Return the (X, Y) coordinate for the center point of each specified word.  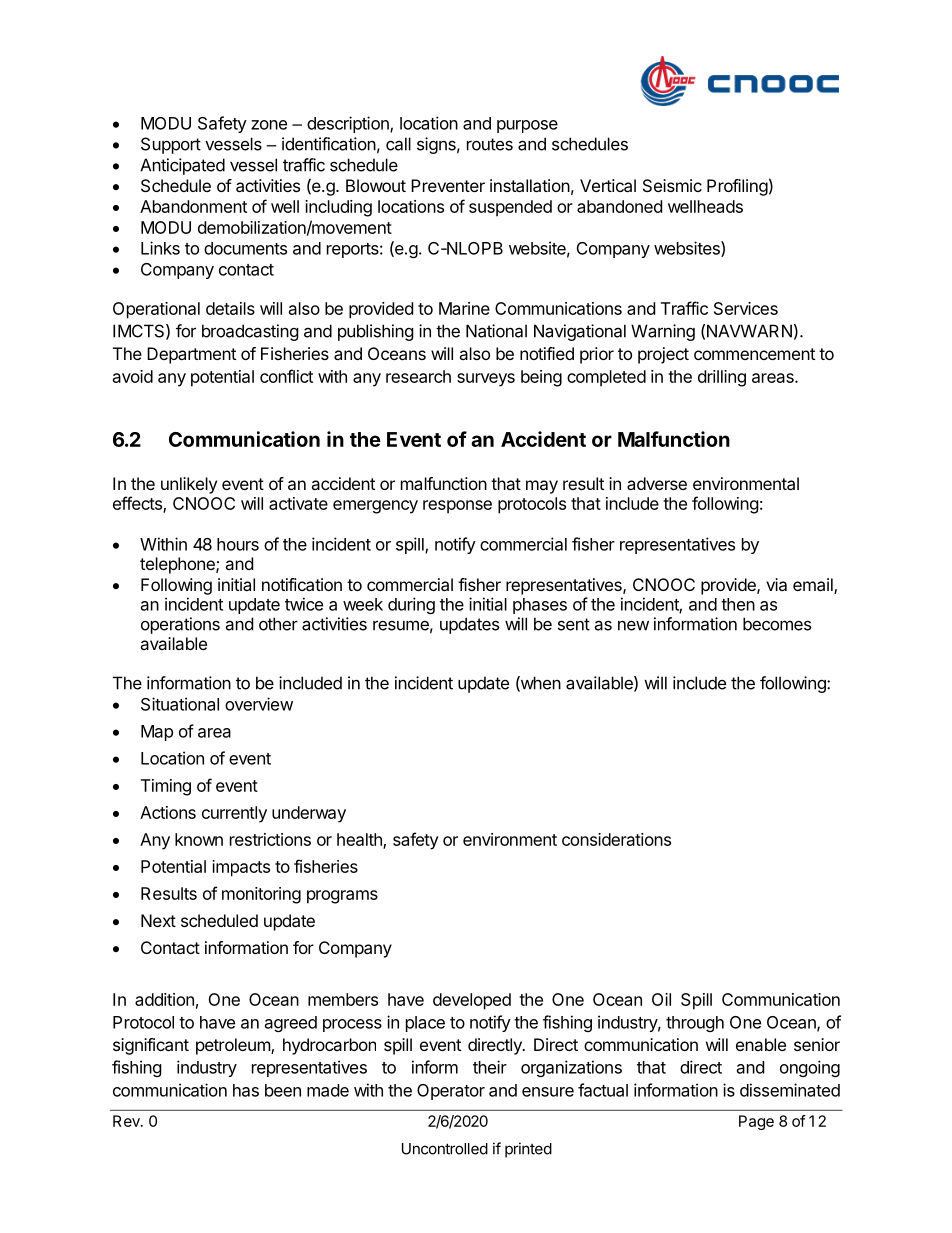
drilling (722, 378)
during (411, 605)
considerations (616, 839)
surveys (486, 380)
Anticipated (182, 166)
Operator (451, 1092)
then (738, 604)
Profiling (737, 187)
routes (490, 144)
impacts (241, 868)
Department (191, 355)
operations (180, 625)
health (360, 840)
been (283, 1090)
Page (756, 1122)
